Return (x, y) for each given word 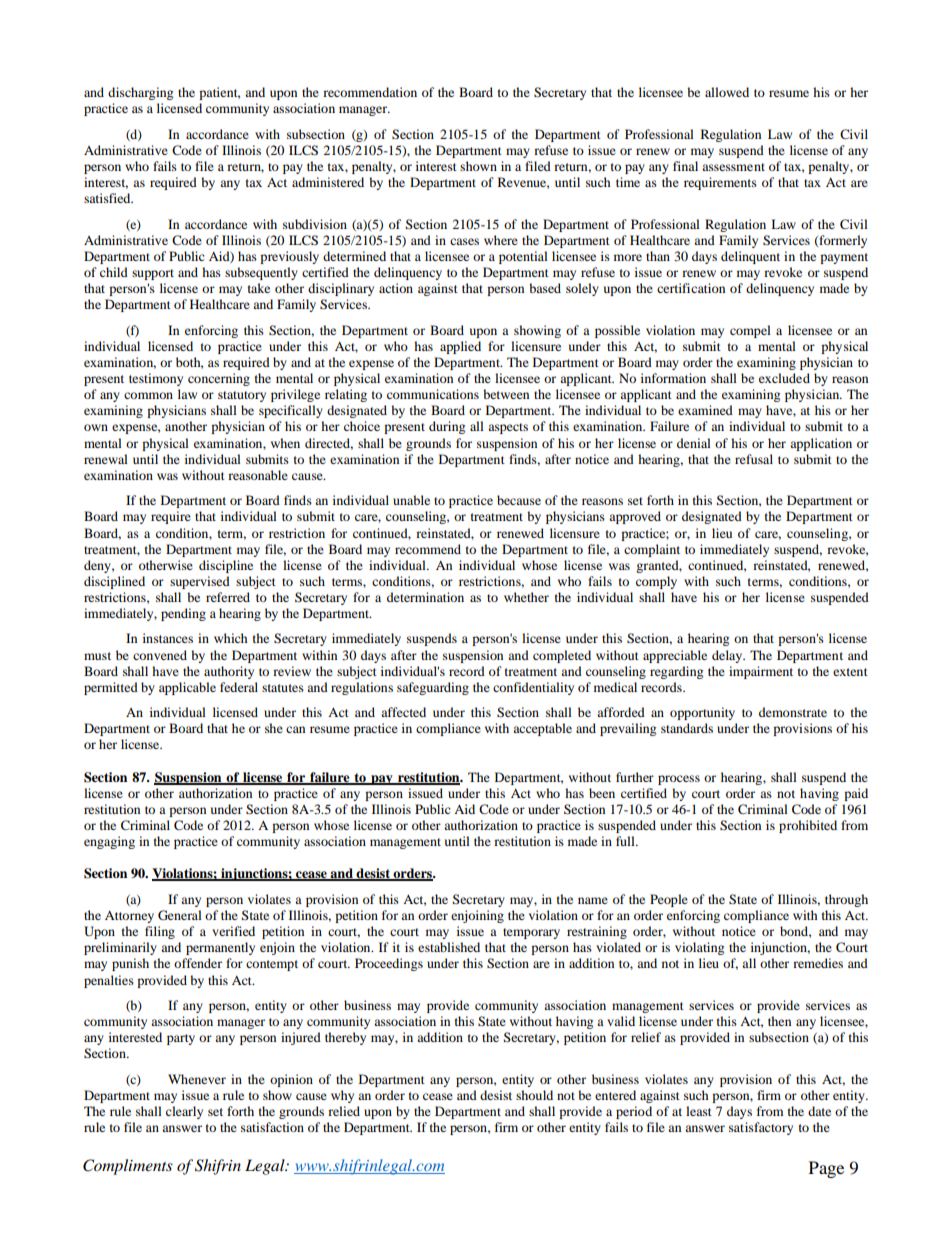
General (180, 915)
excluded (784, 378)
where (501, 240)
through (846, 900)
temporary (531, 933)
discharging (140, 93)
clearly (184, 1112)
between (506, 394)
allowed (727, 92)
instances (168, 638)
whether (526, 597)
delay (728, 656)
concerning (219, 379)
